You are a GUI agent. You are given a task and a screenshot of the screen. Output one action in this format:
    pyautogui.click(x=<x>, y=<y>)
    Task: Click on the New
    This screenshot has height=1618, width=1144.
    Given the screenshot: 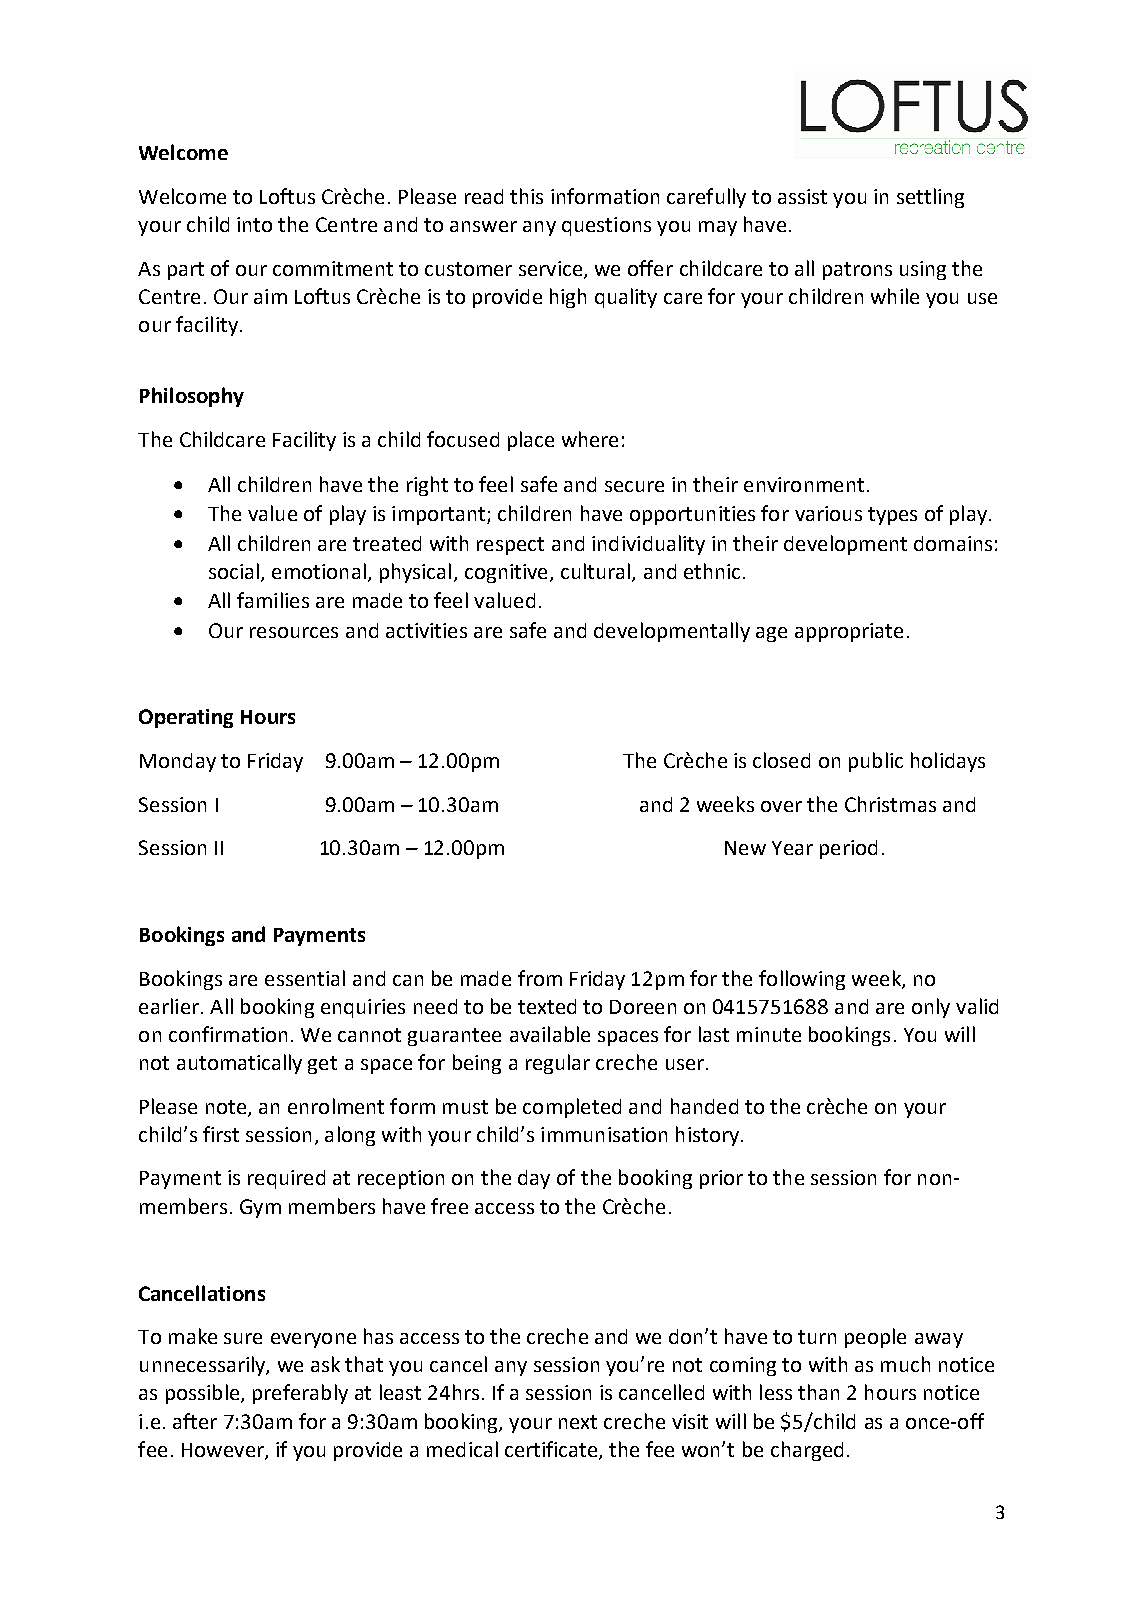 What is the action you would take?
    pyautogui.click(x=745, y=848)
